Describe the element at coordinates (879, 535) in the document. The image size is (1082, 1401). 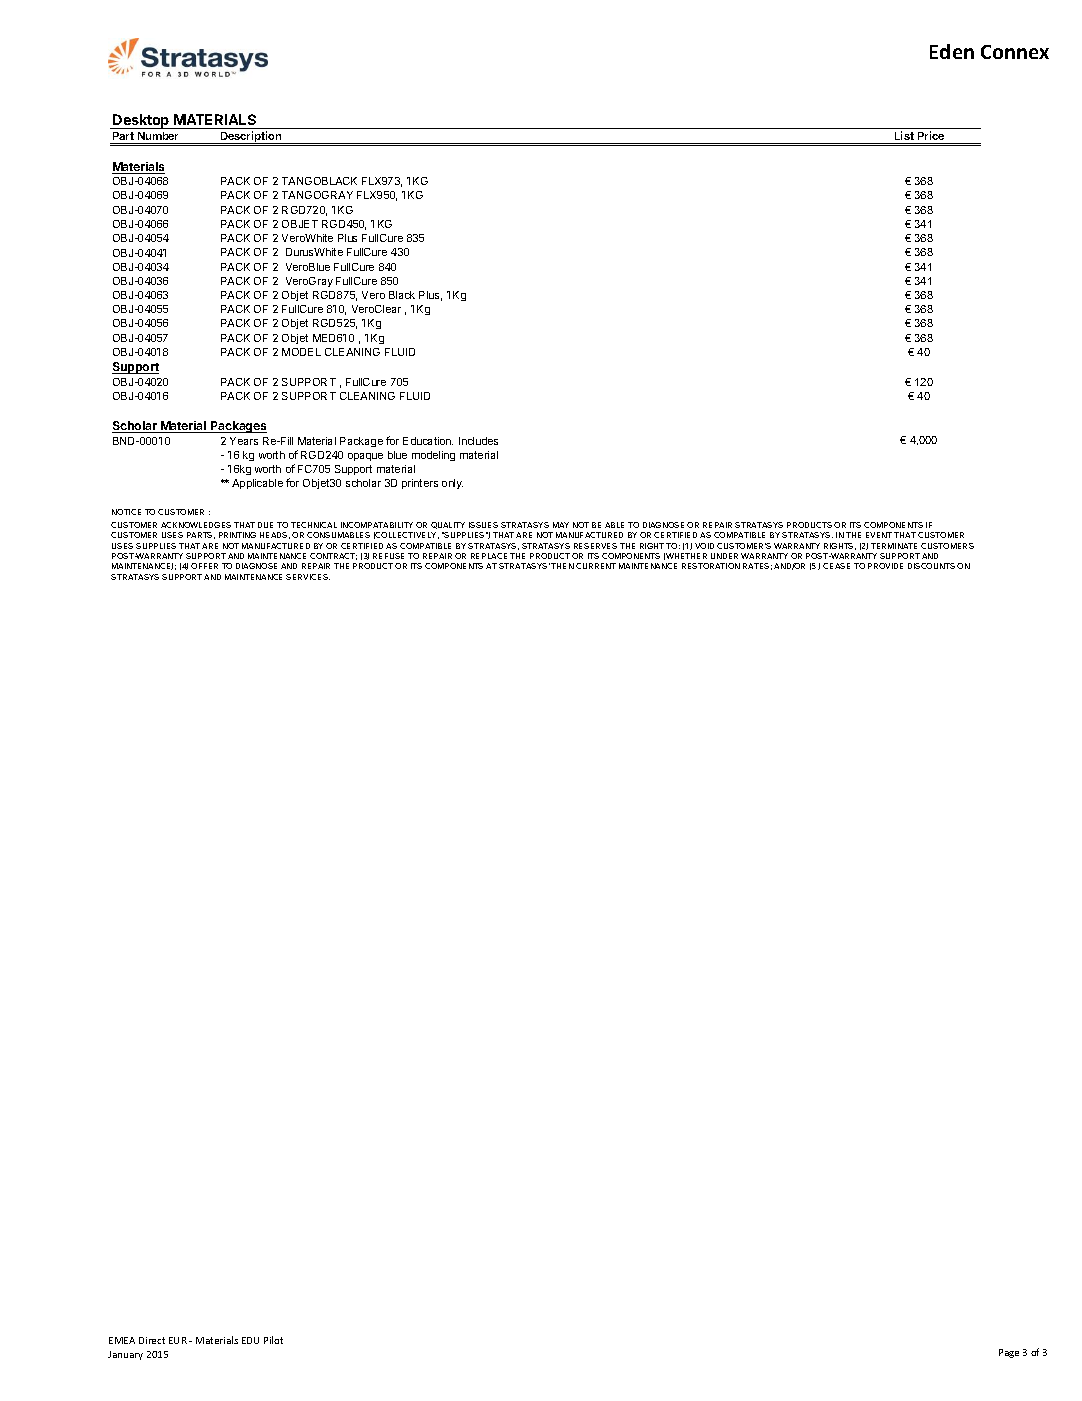
I see `EVENT` at that location.
